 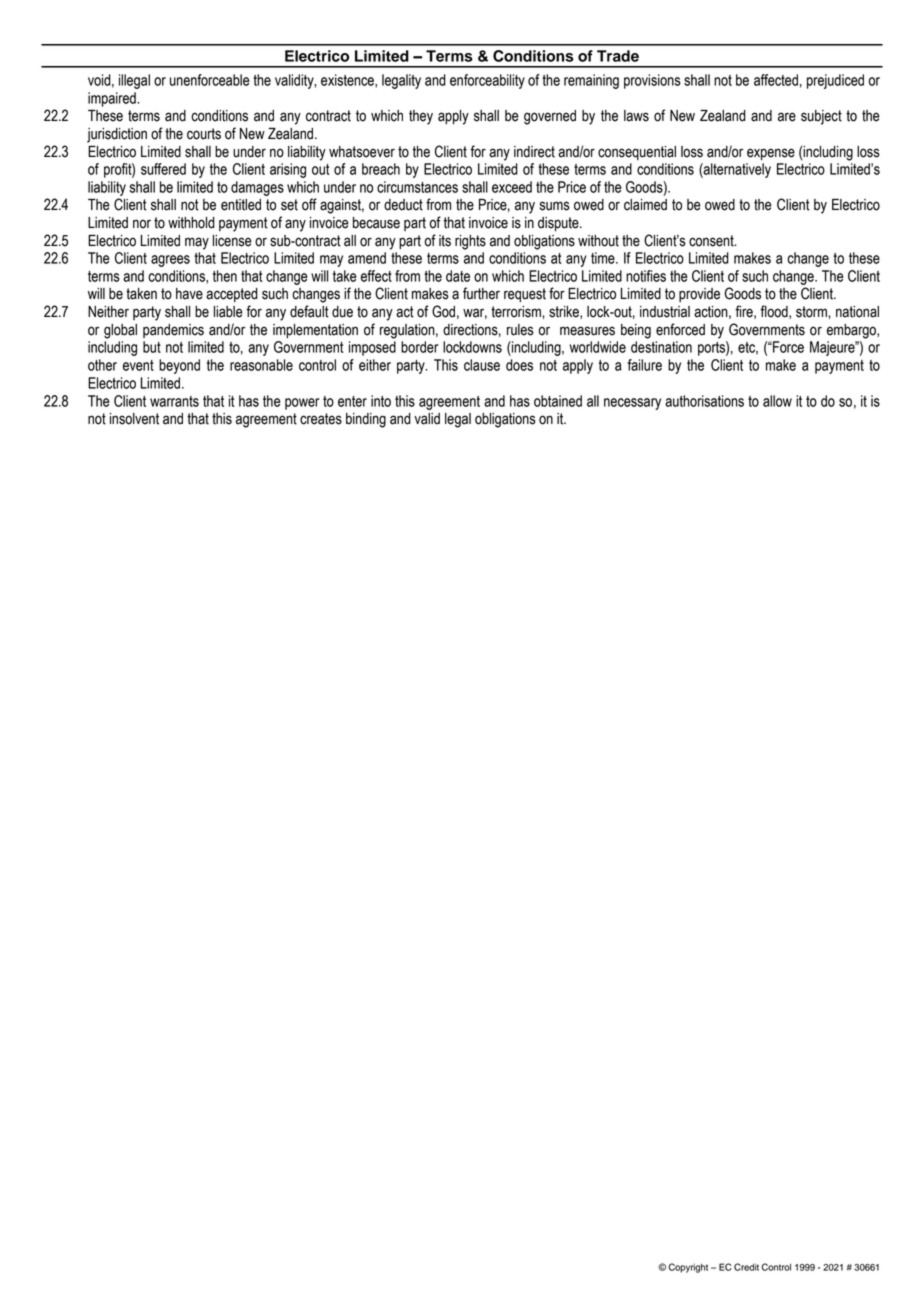 What do you see at coordinates (777, 401) in the document?
I see `allow` at bounding box center [777, 401].
